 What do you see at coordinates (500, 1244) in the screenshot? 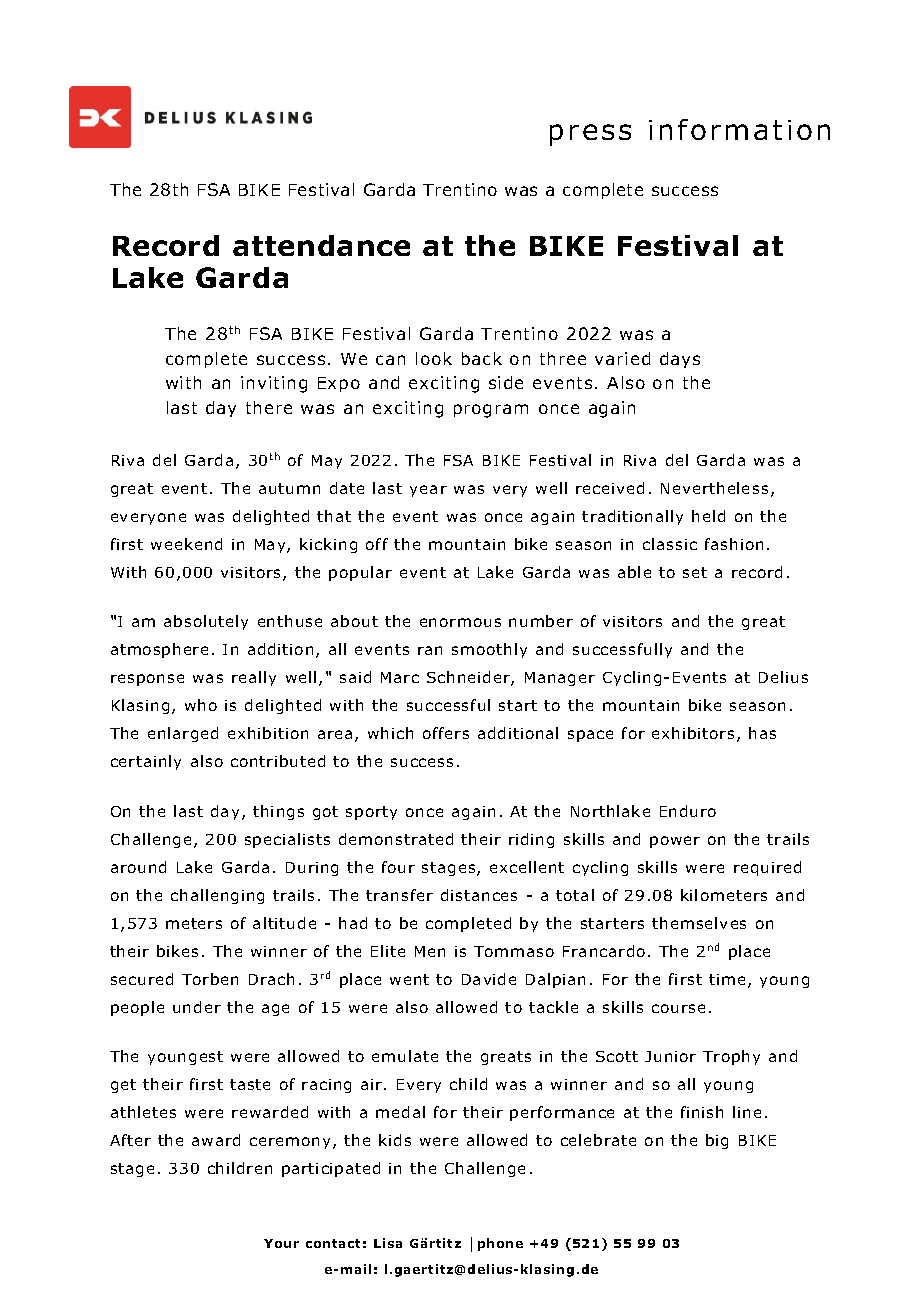
I see `phone` at bounding box center [500, 1244].
